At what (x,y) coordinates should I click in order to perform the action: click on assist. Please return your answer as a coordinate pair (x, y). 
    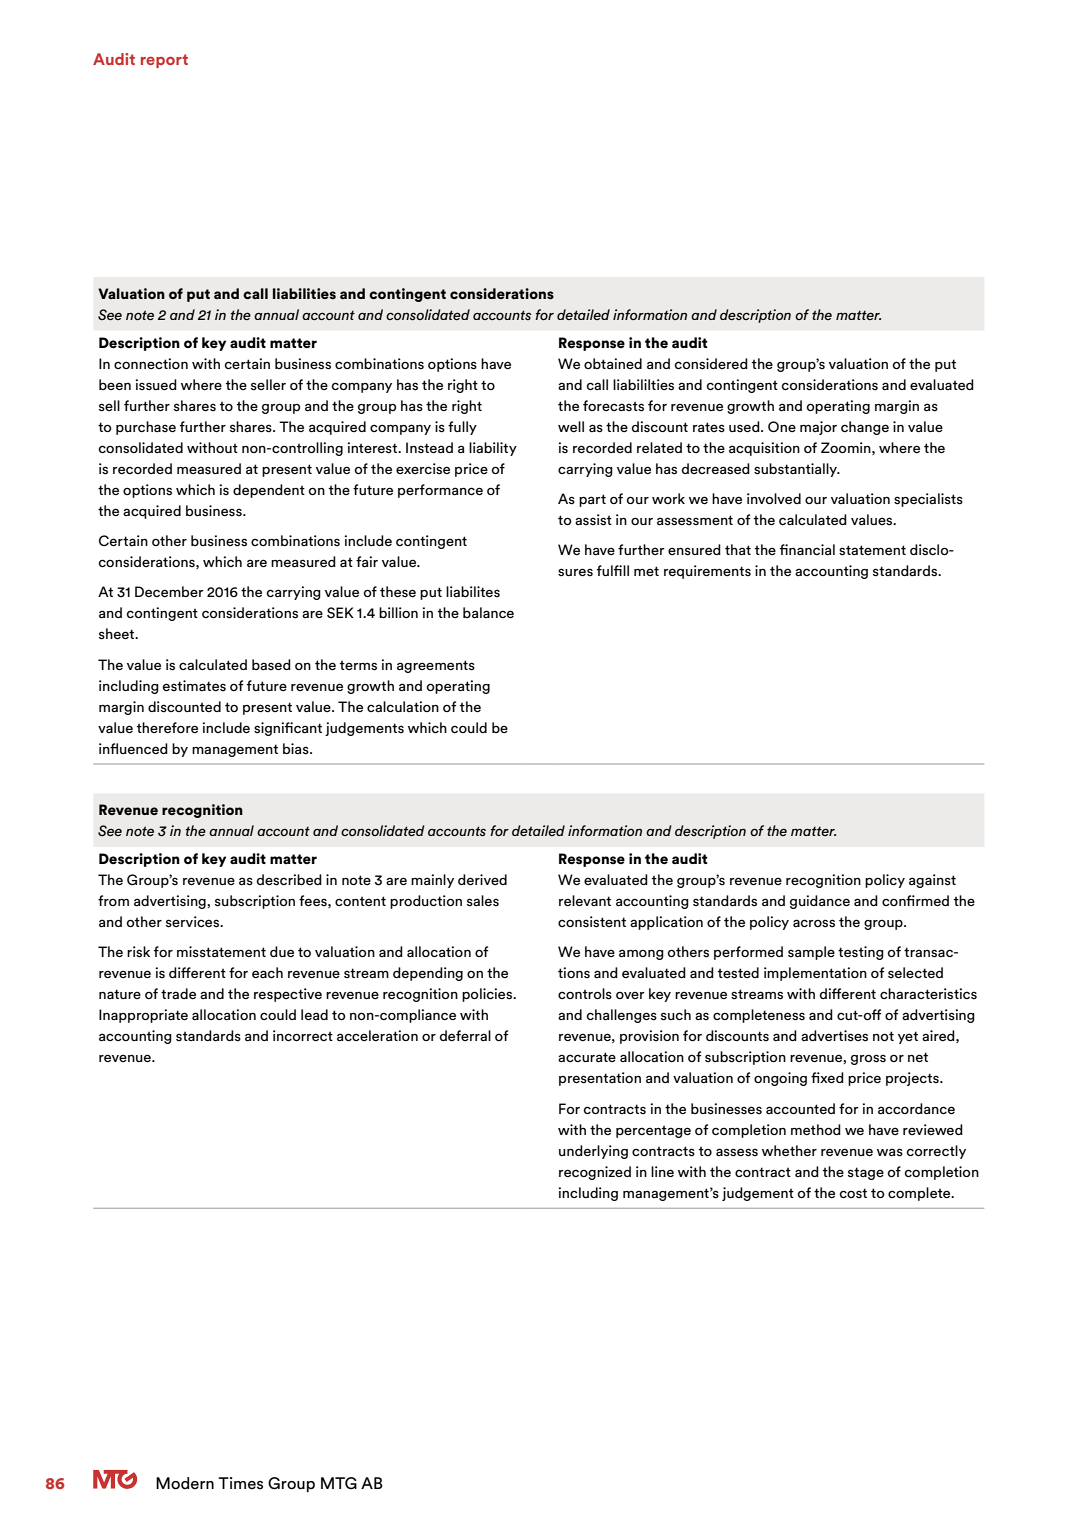
    Looking at the image, I should click on (593, 520).
